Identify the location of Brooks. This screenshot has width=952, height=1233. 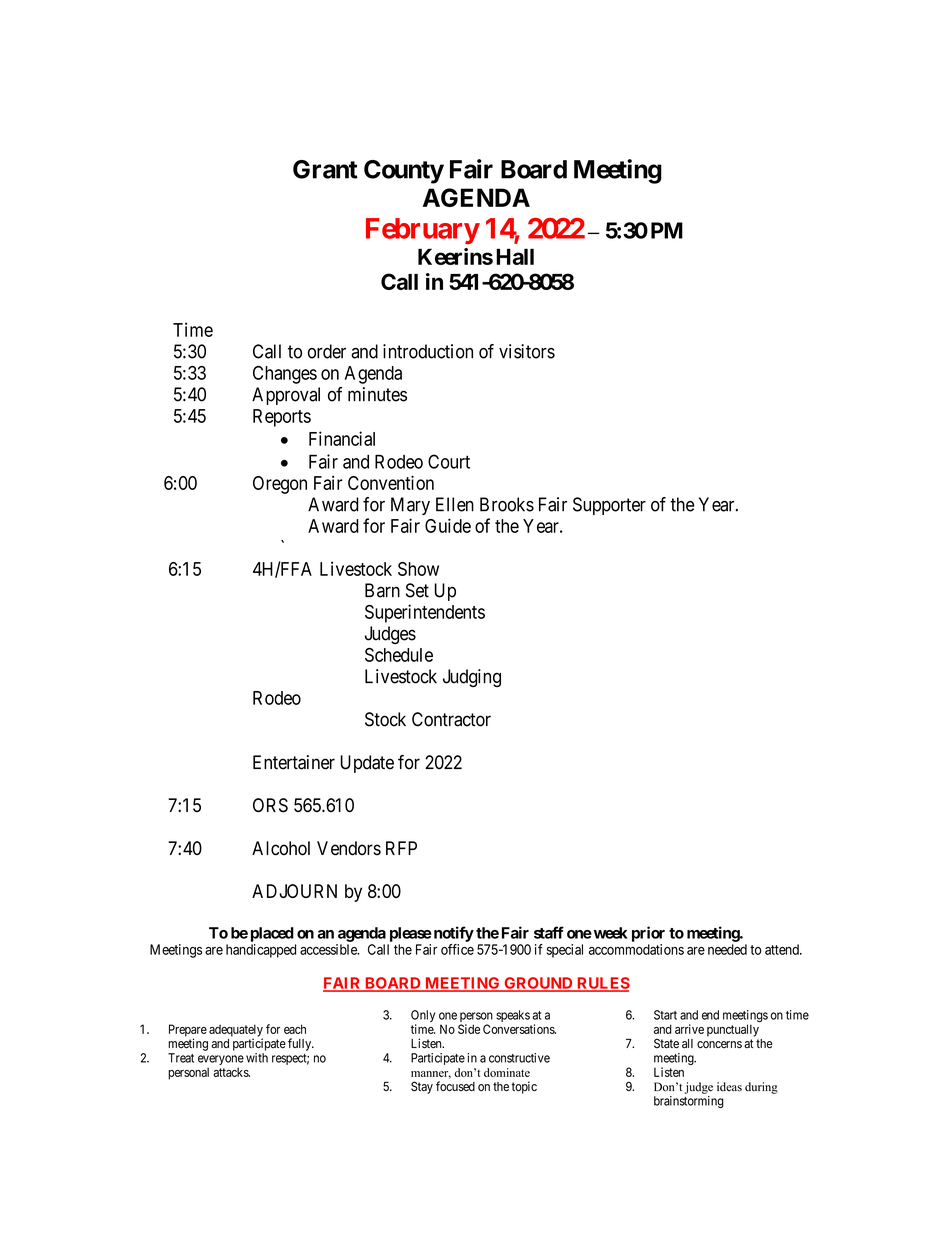
(507, 504).
